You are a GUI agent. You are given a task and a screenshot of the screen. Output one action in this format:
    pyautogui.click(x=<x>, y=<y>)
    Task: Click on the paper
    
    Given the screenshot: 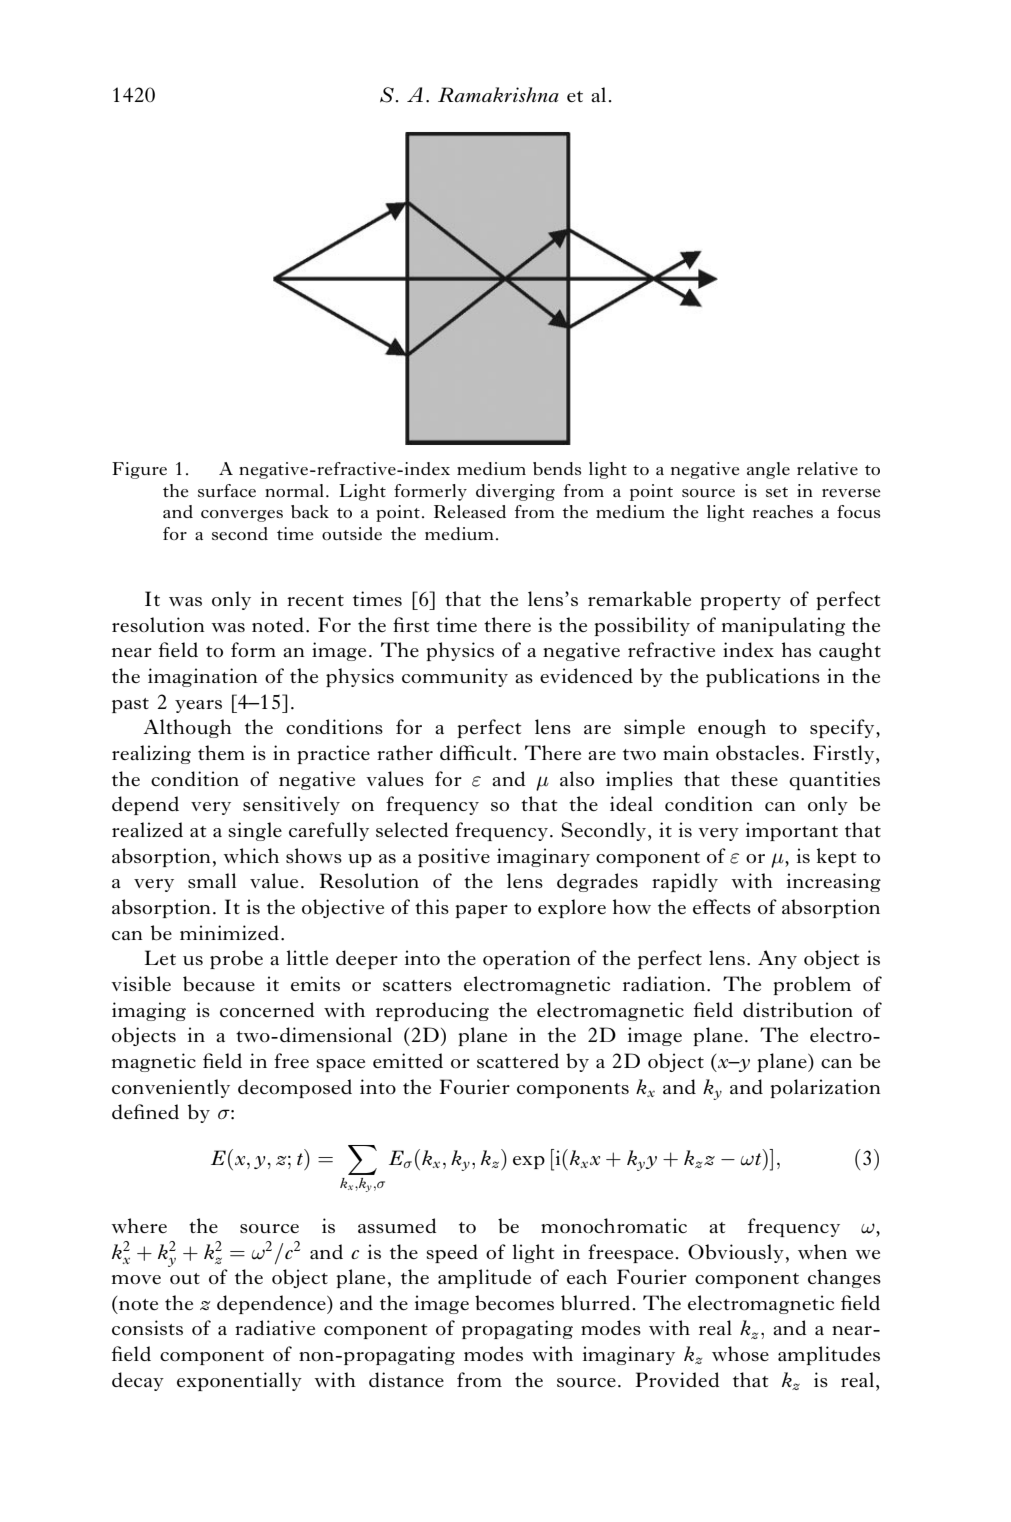 What is the action you would take?
    pyautogui.click(x=481, y=911)
